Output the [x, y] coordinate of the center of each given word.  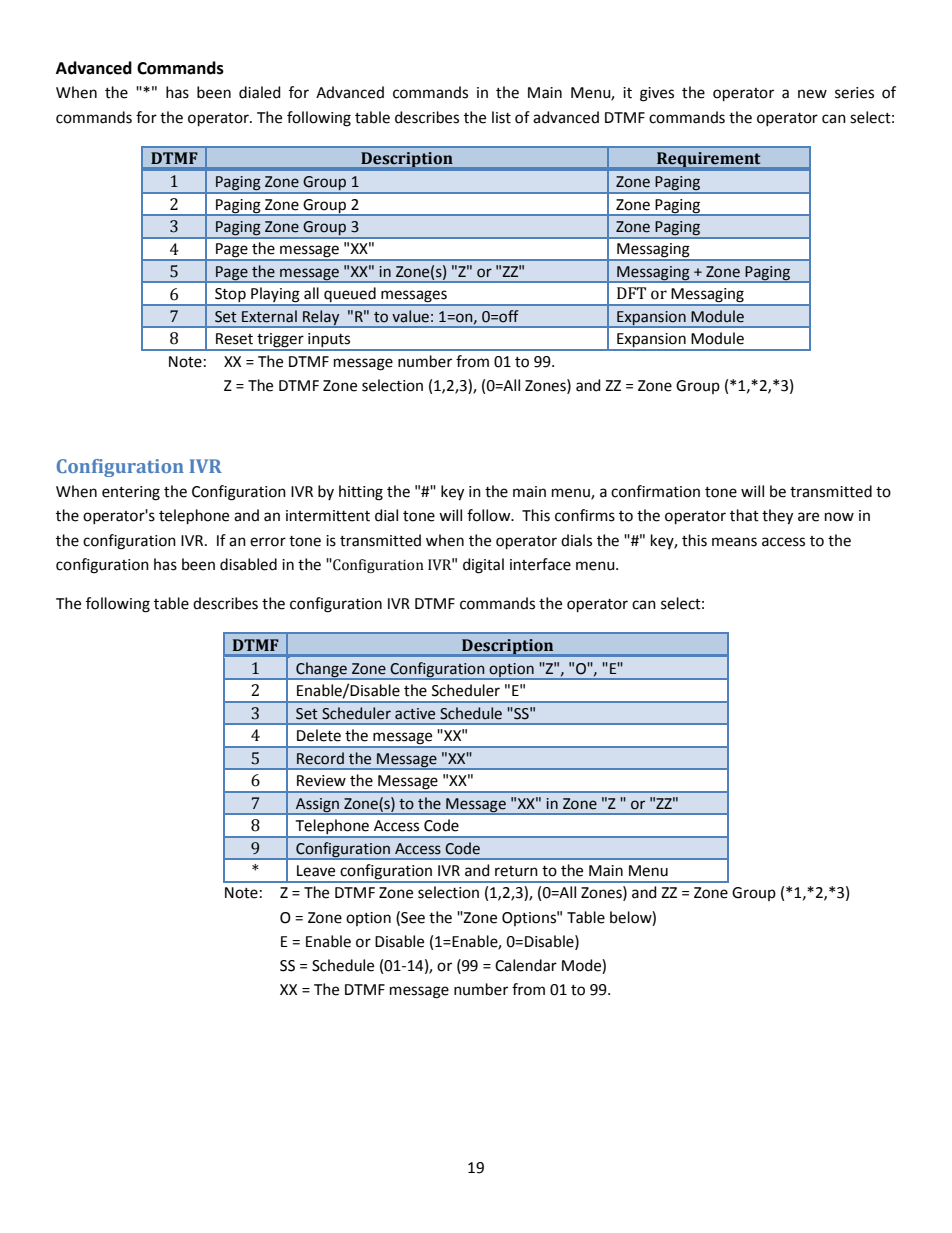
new [812, 94]
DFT [631, 293]
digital [483, 566]
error [268, 542]
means [734, 542]
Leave [316, 871]
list [501, 117]
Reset [234, 339]
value [410, 316]
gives [657, 94]
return [516, 871]
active [415, 714]
